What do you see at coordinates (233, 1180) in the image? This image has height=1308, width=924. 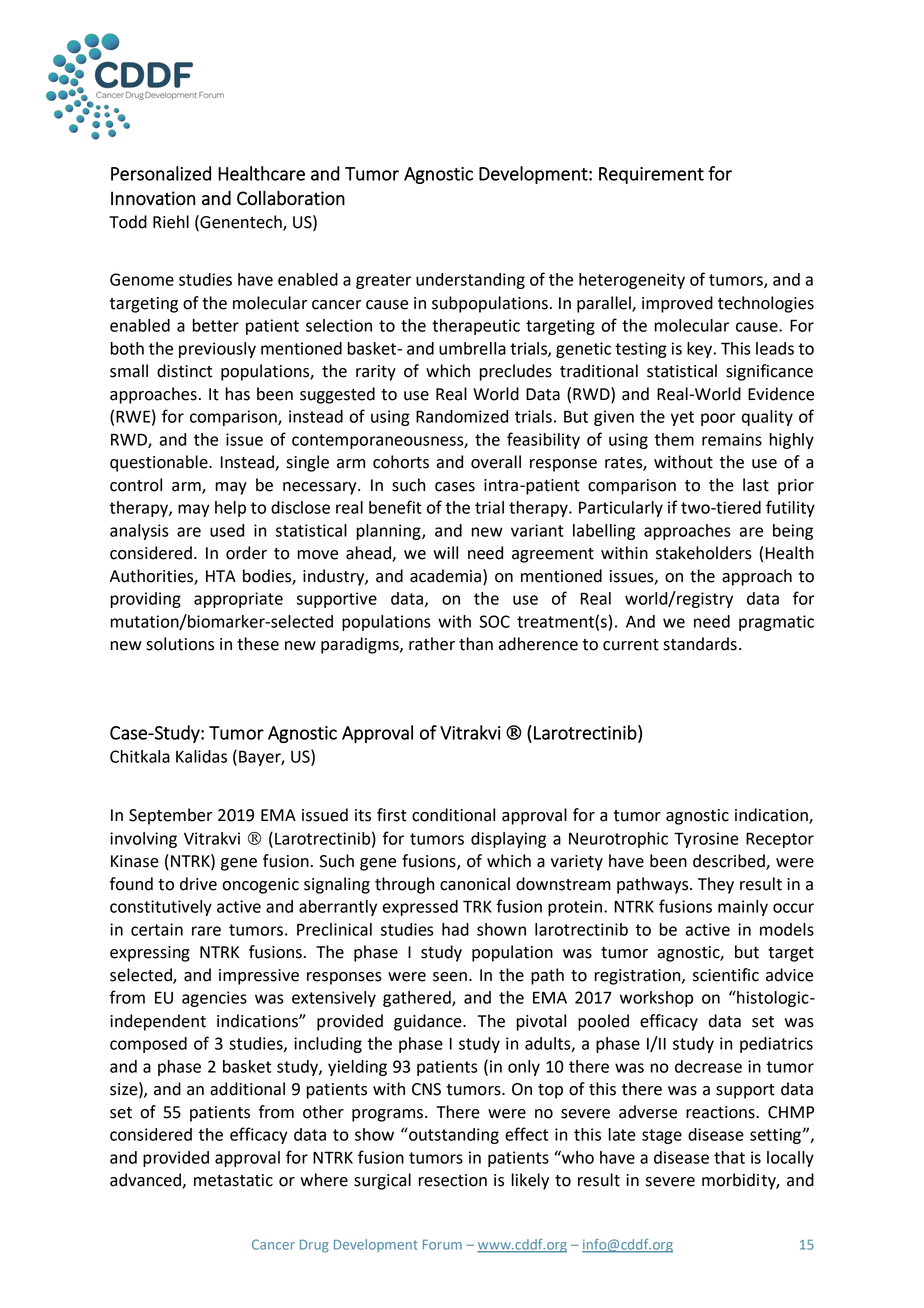 I see `metastatic` at bounding box center [233, 1180].
